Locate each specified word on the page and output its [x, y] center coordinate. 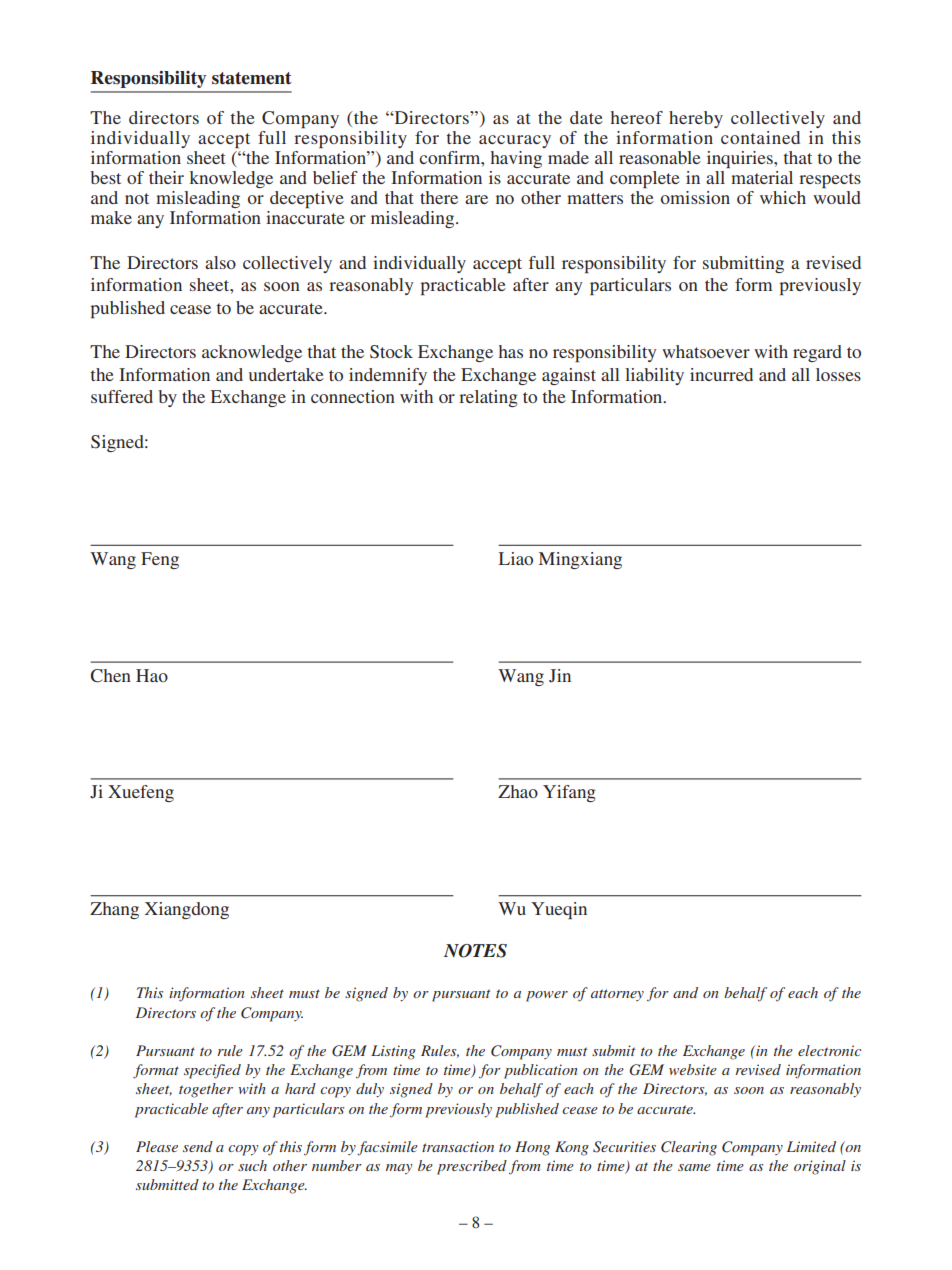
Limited [811, 1146]
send [198, 1146]
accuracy [515, 141]
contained [760, 137]
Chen [110, 676]
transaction [458, 1146]
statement [252, 78]
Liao [516, 558]
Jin [560, 676]
